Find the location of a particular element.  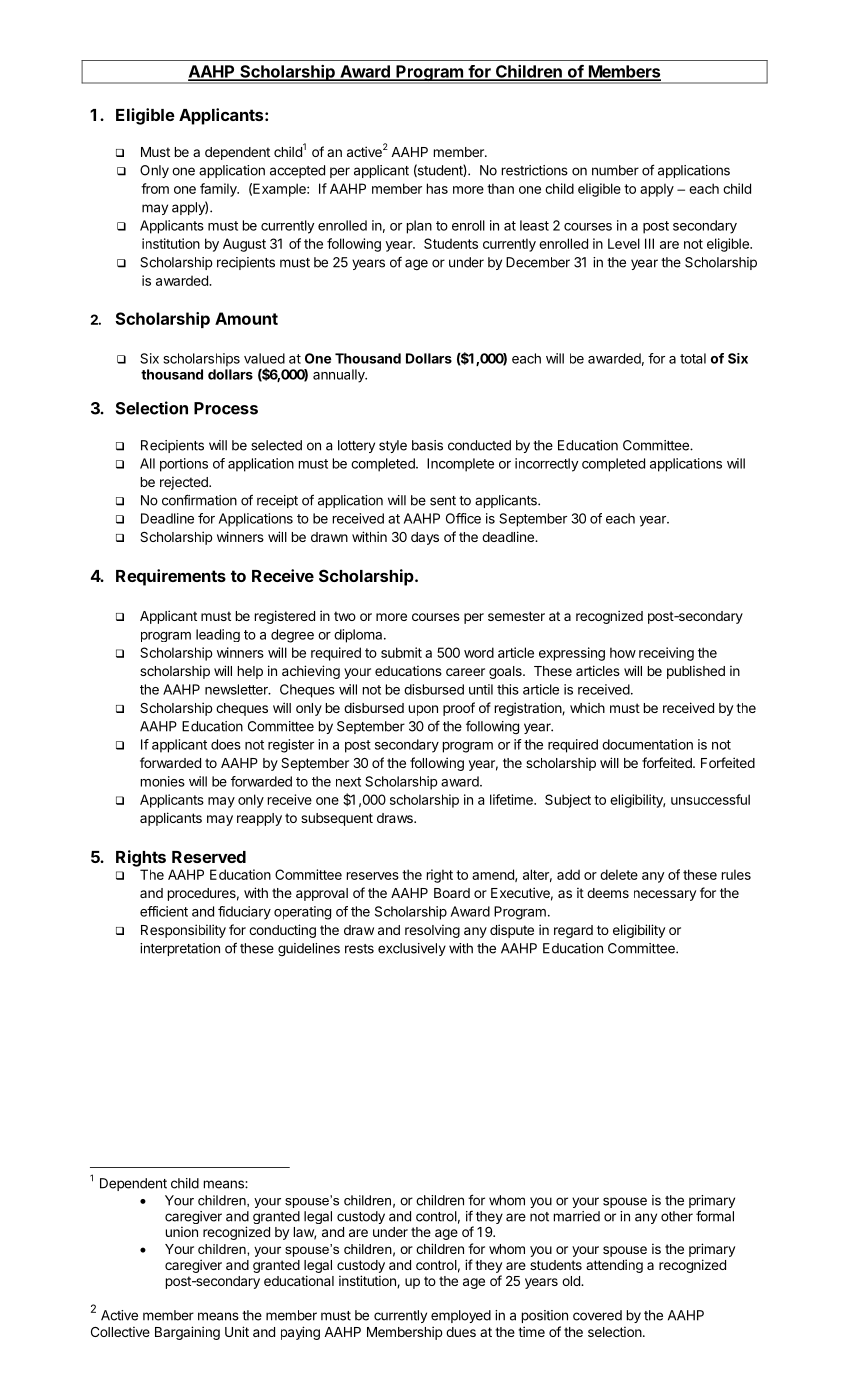

family is located at coordinates (219, 190).
